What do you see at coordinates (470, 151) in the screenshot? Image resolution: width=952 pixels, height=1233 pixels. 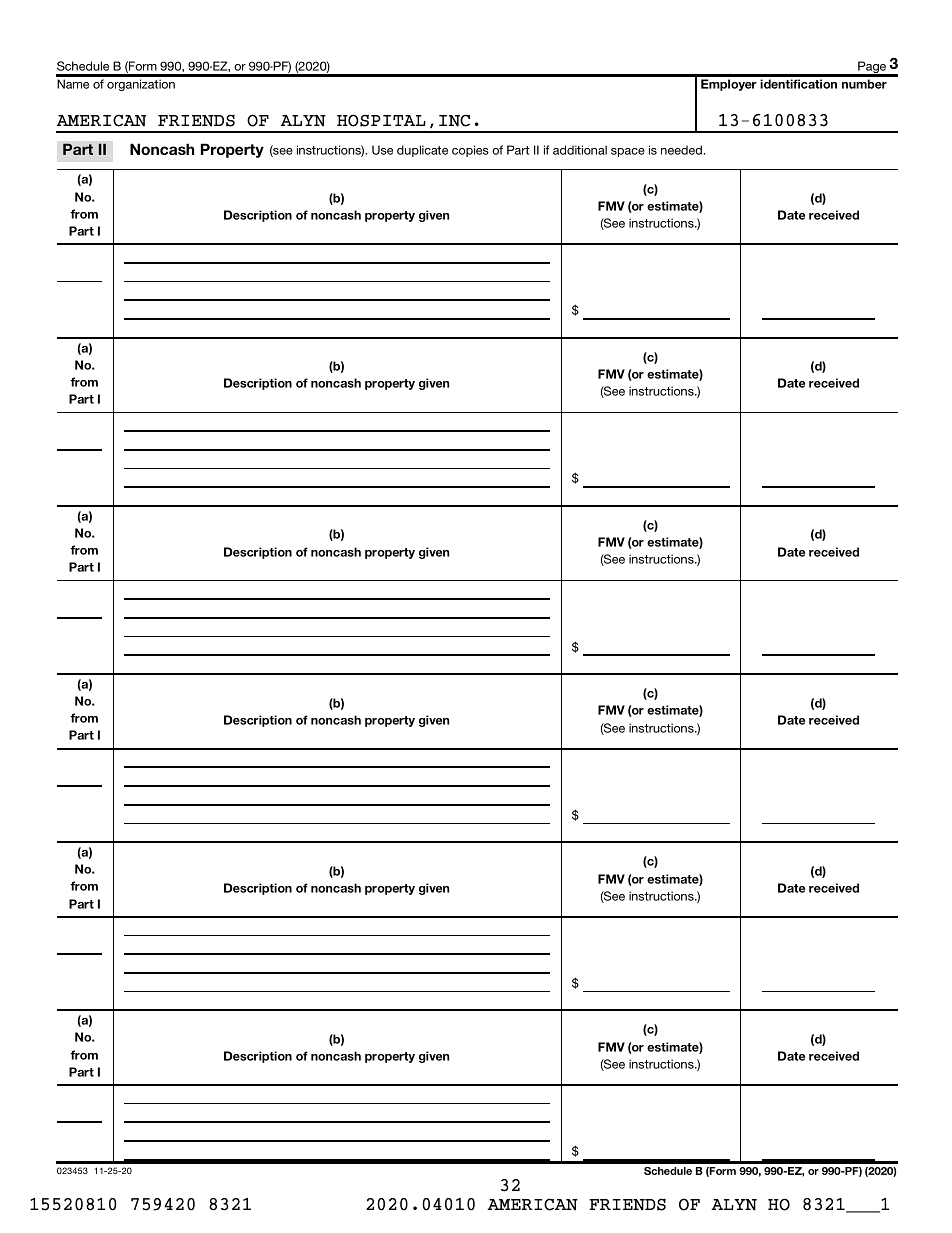 I see `copies` at bounding box center [470, 151].
